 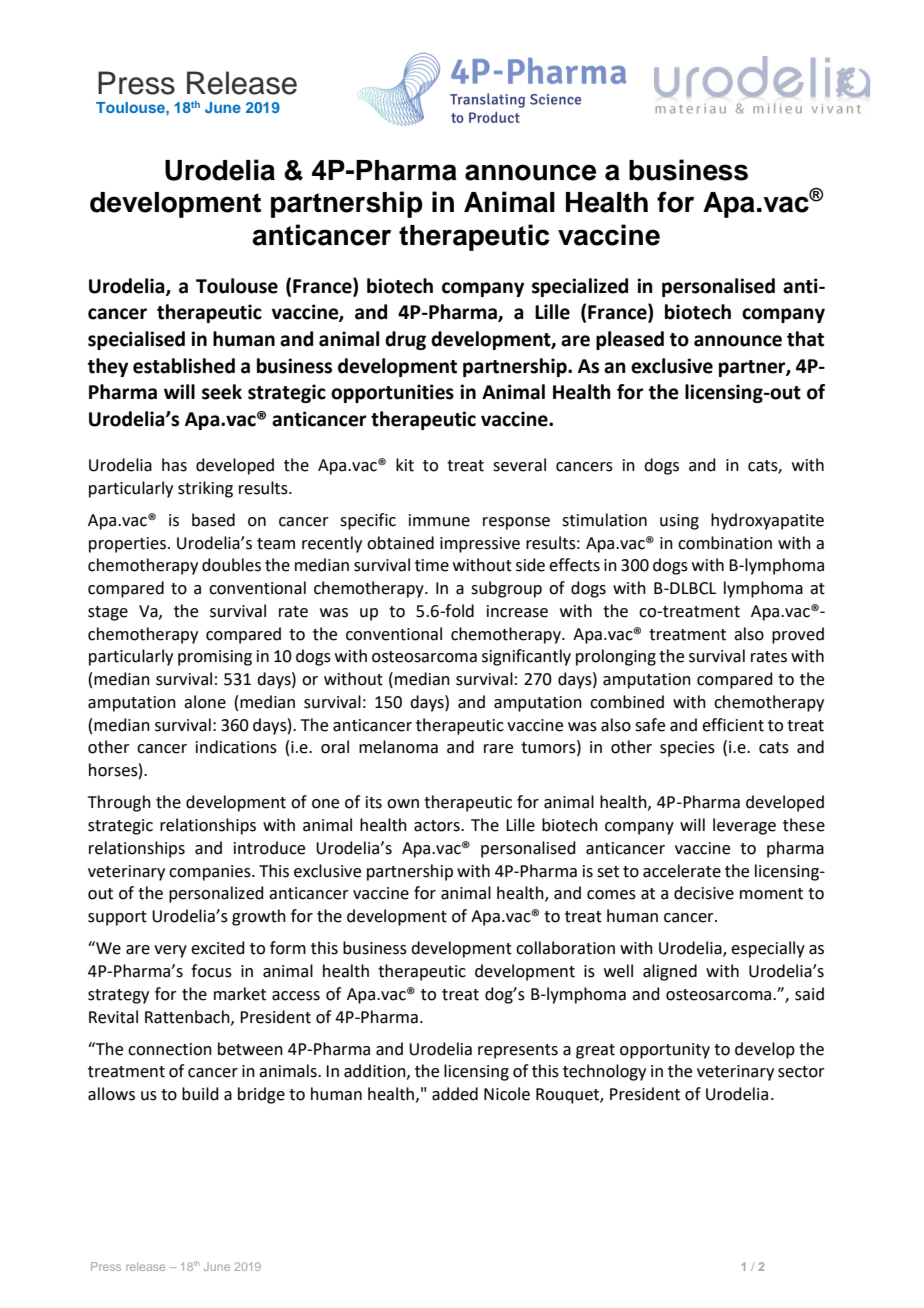 I want to click on leverage, so click(x=744, y=826).
